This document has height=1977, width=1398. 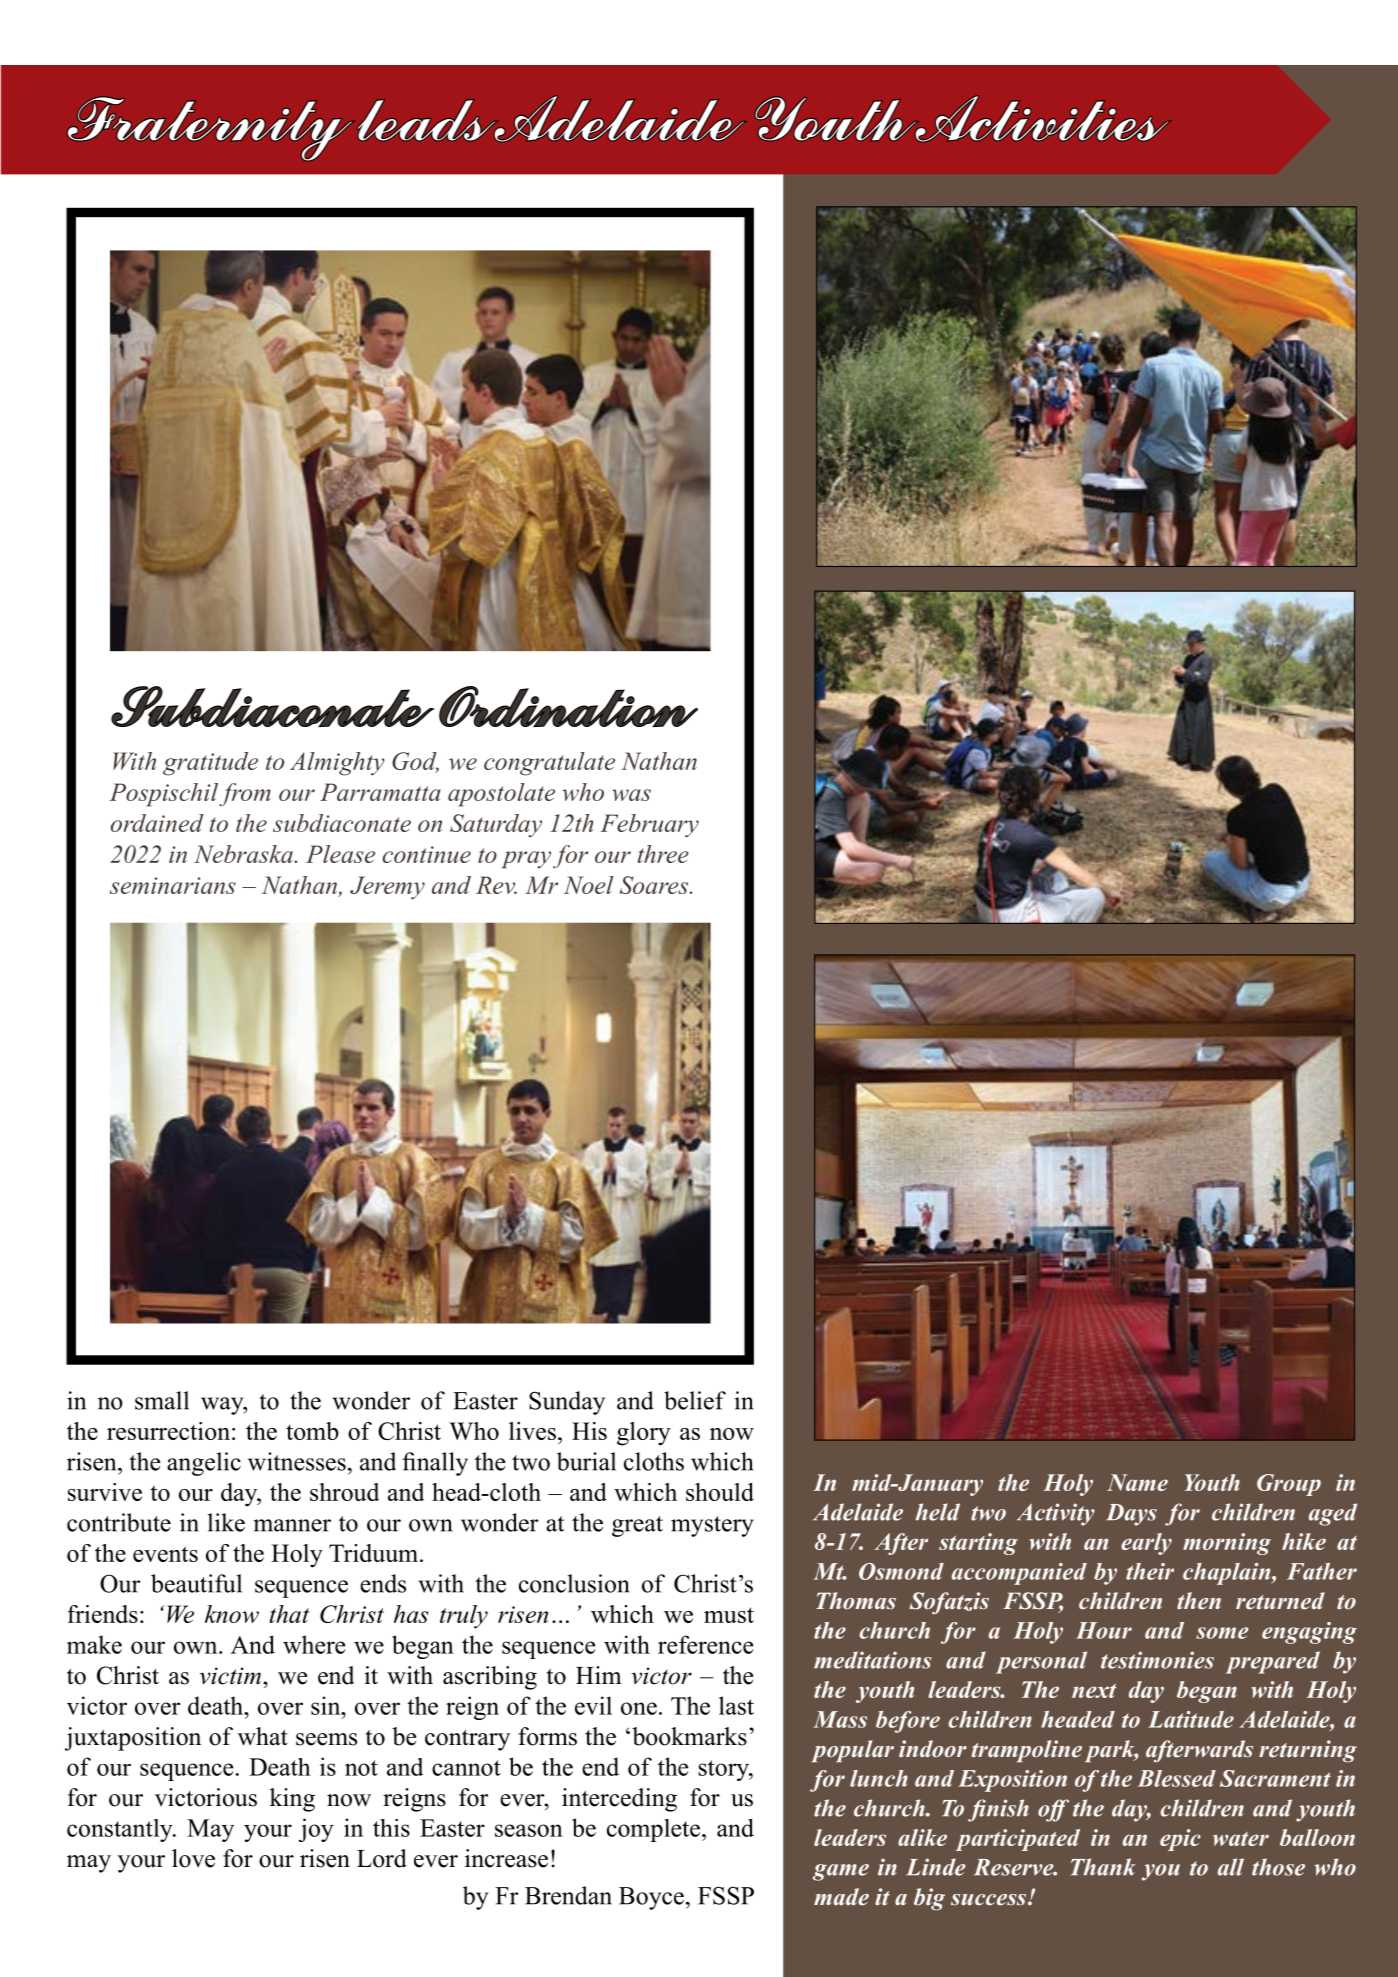 What do you see at coordinates (549, 764) in the document?
I see `congratulate` at bounding box center [549, 764].
